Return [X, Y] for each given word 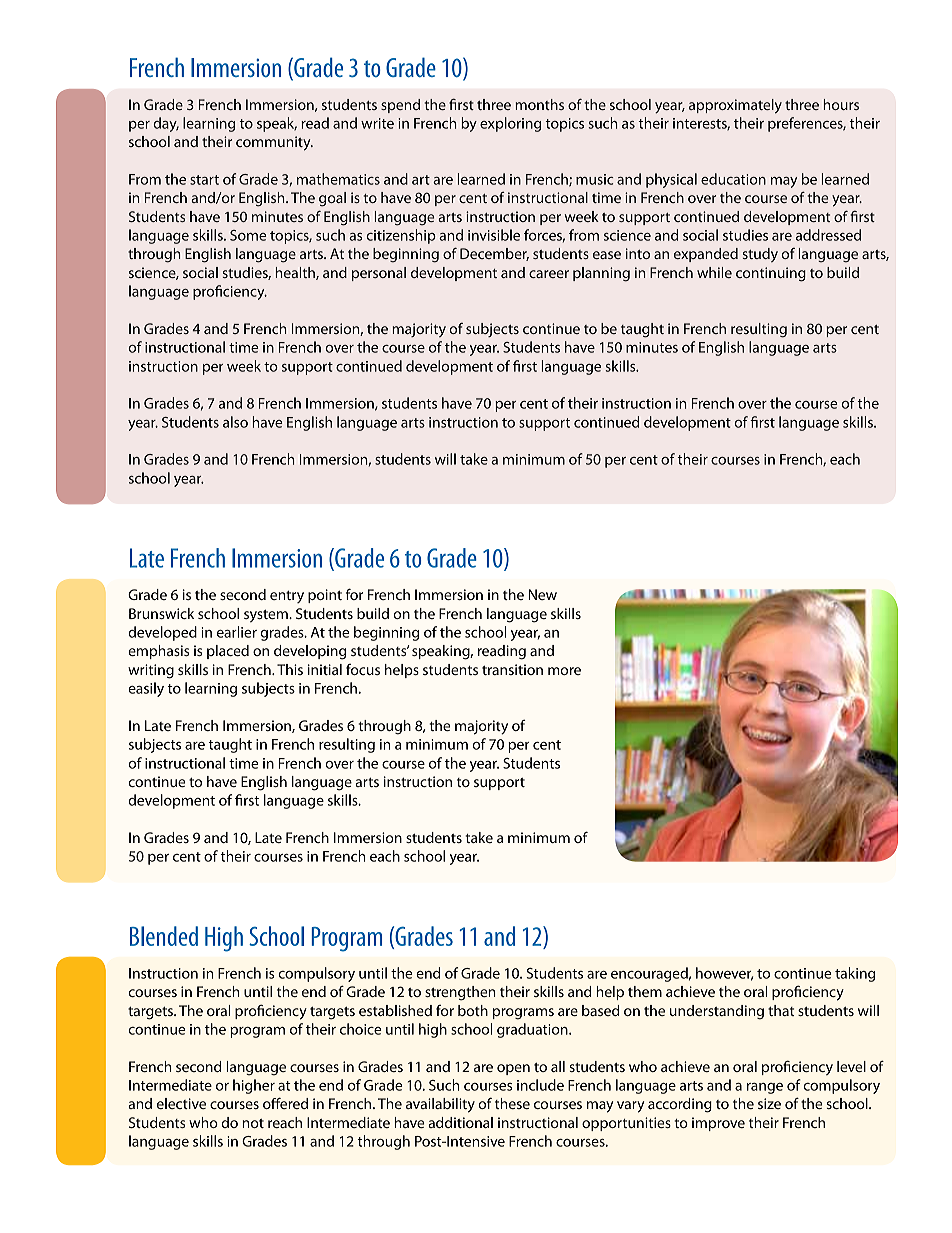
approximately [735, 106]
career [549, 274]
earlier [237, 632]
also [235, 422]
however [724, 974]
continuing [771, 274]
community [274, 143]
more [564, 671]
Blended [164, 936]
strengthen [460, 993]
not [253, 1123]
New [543, 594]
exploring [510, 124]
